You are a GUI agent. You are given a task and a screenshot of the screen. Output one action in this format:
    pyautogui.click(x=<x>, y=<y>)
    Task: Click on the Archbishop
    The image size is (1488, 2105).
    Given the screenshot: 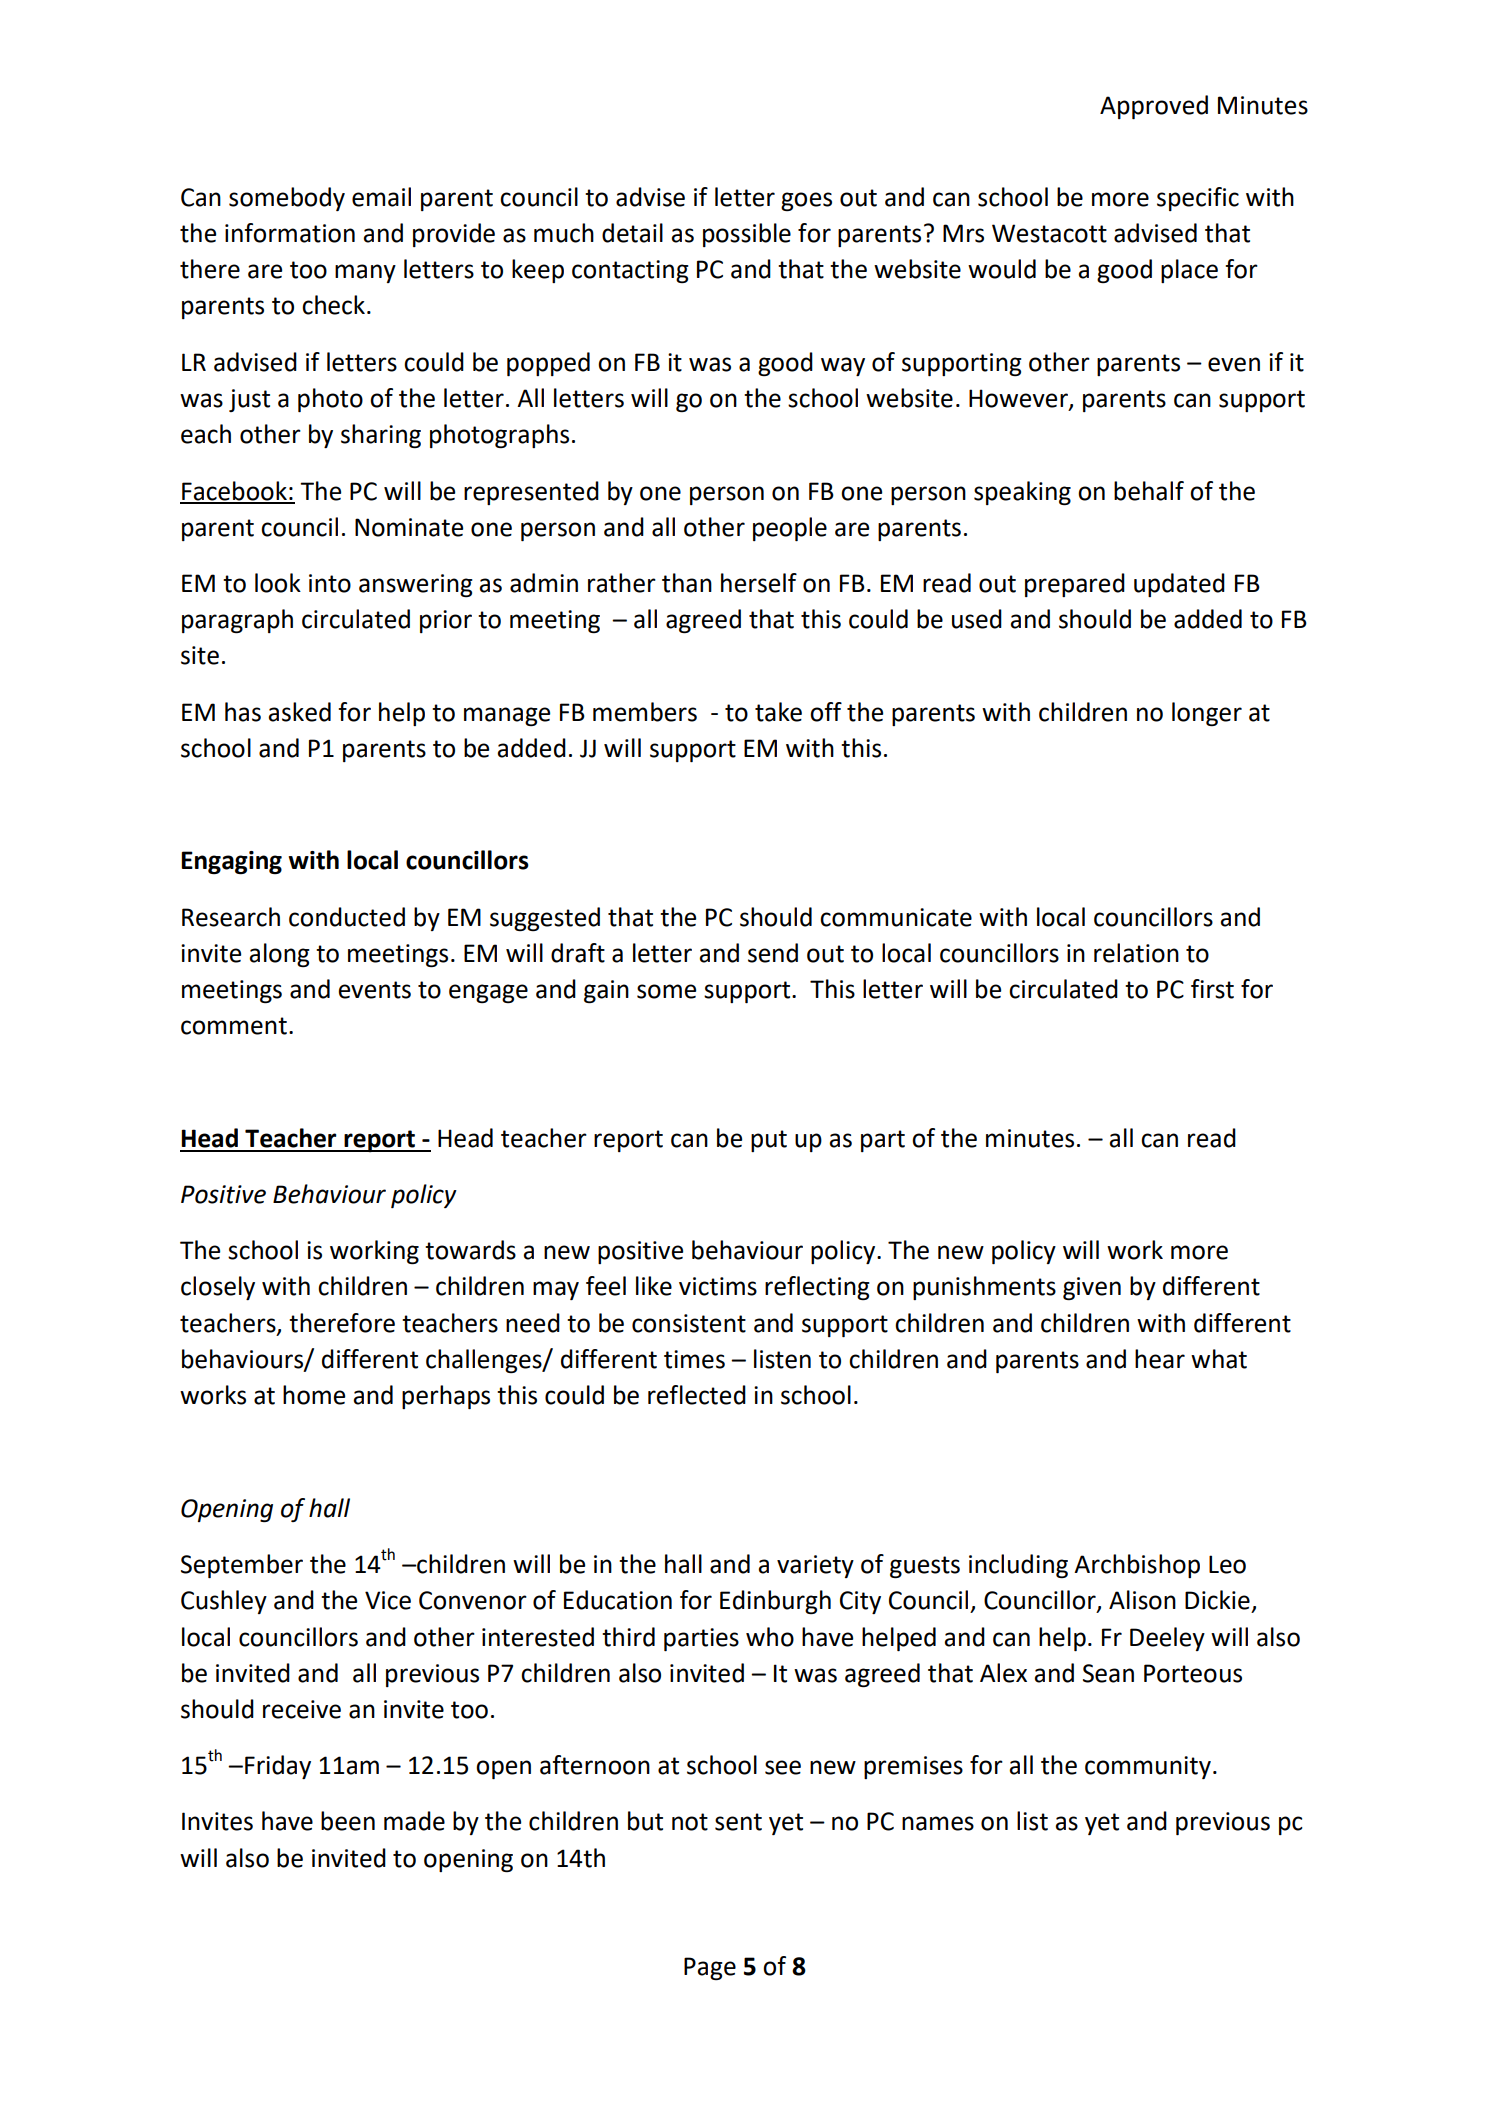 What is the action you would take?
    pyautogui.click(x=1137, y=1566)
